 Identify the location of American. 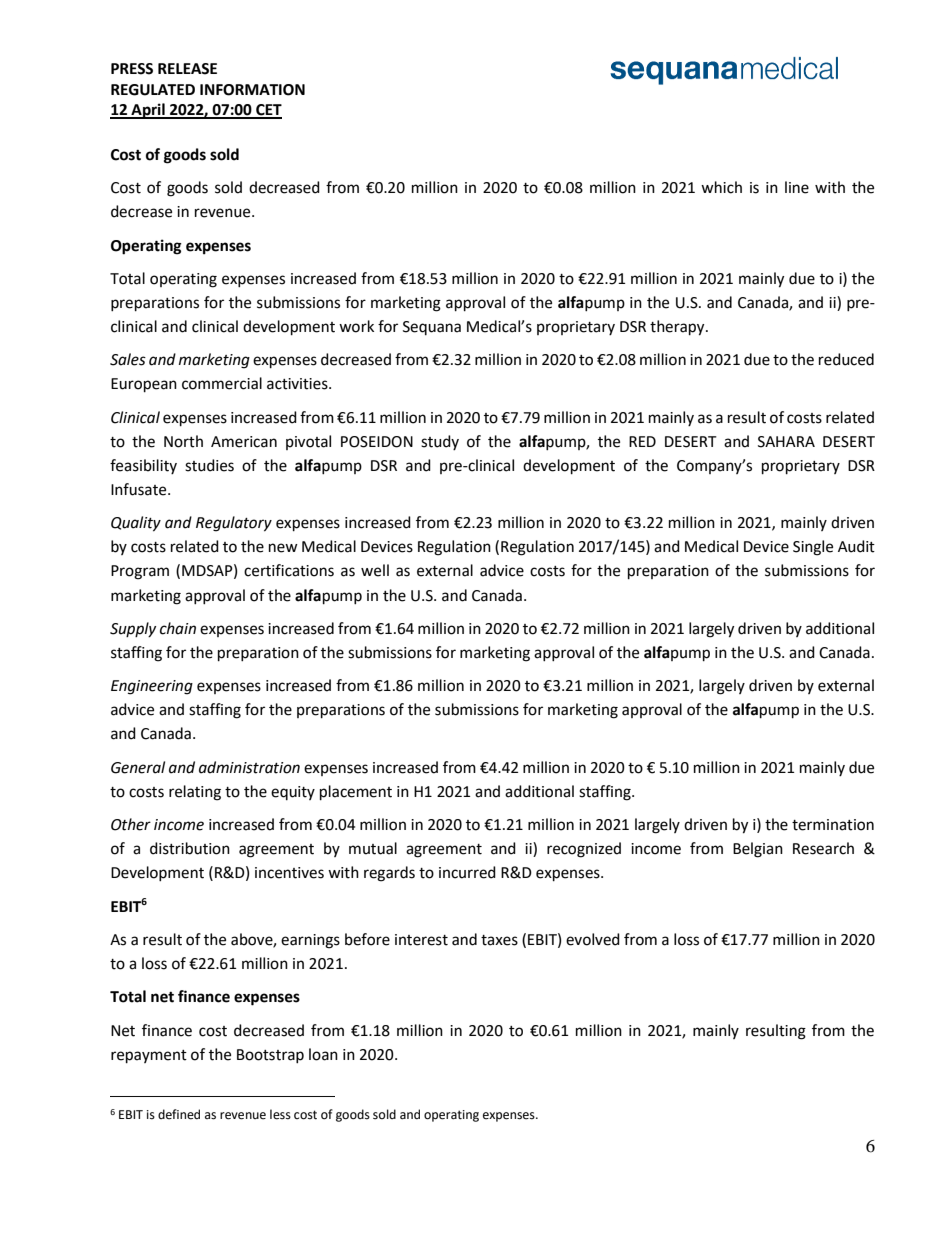
(244, 442).
